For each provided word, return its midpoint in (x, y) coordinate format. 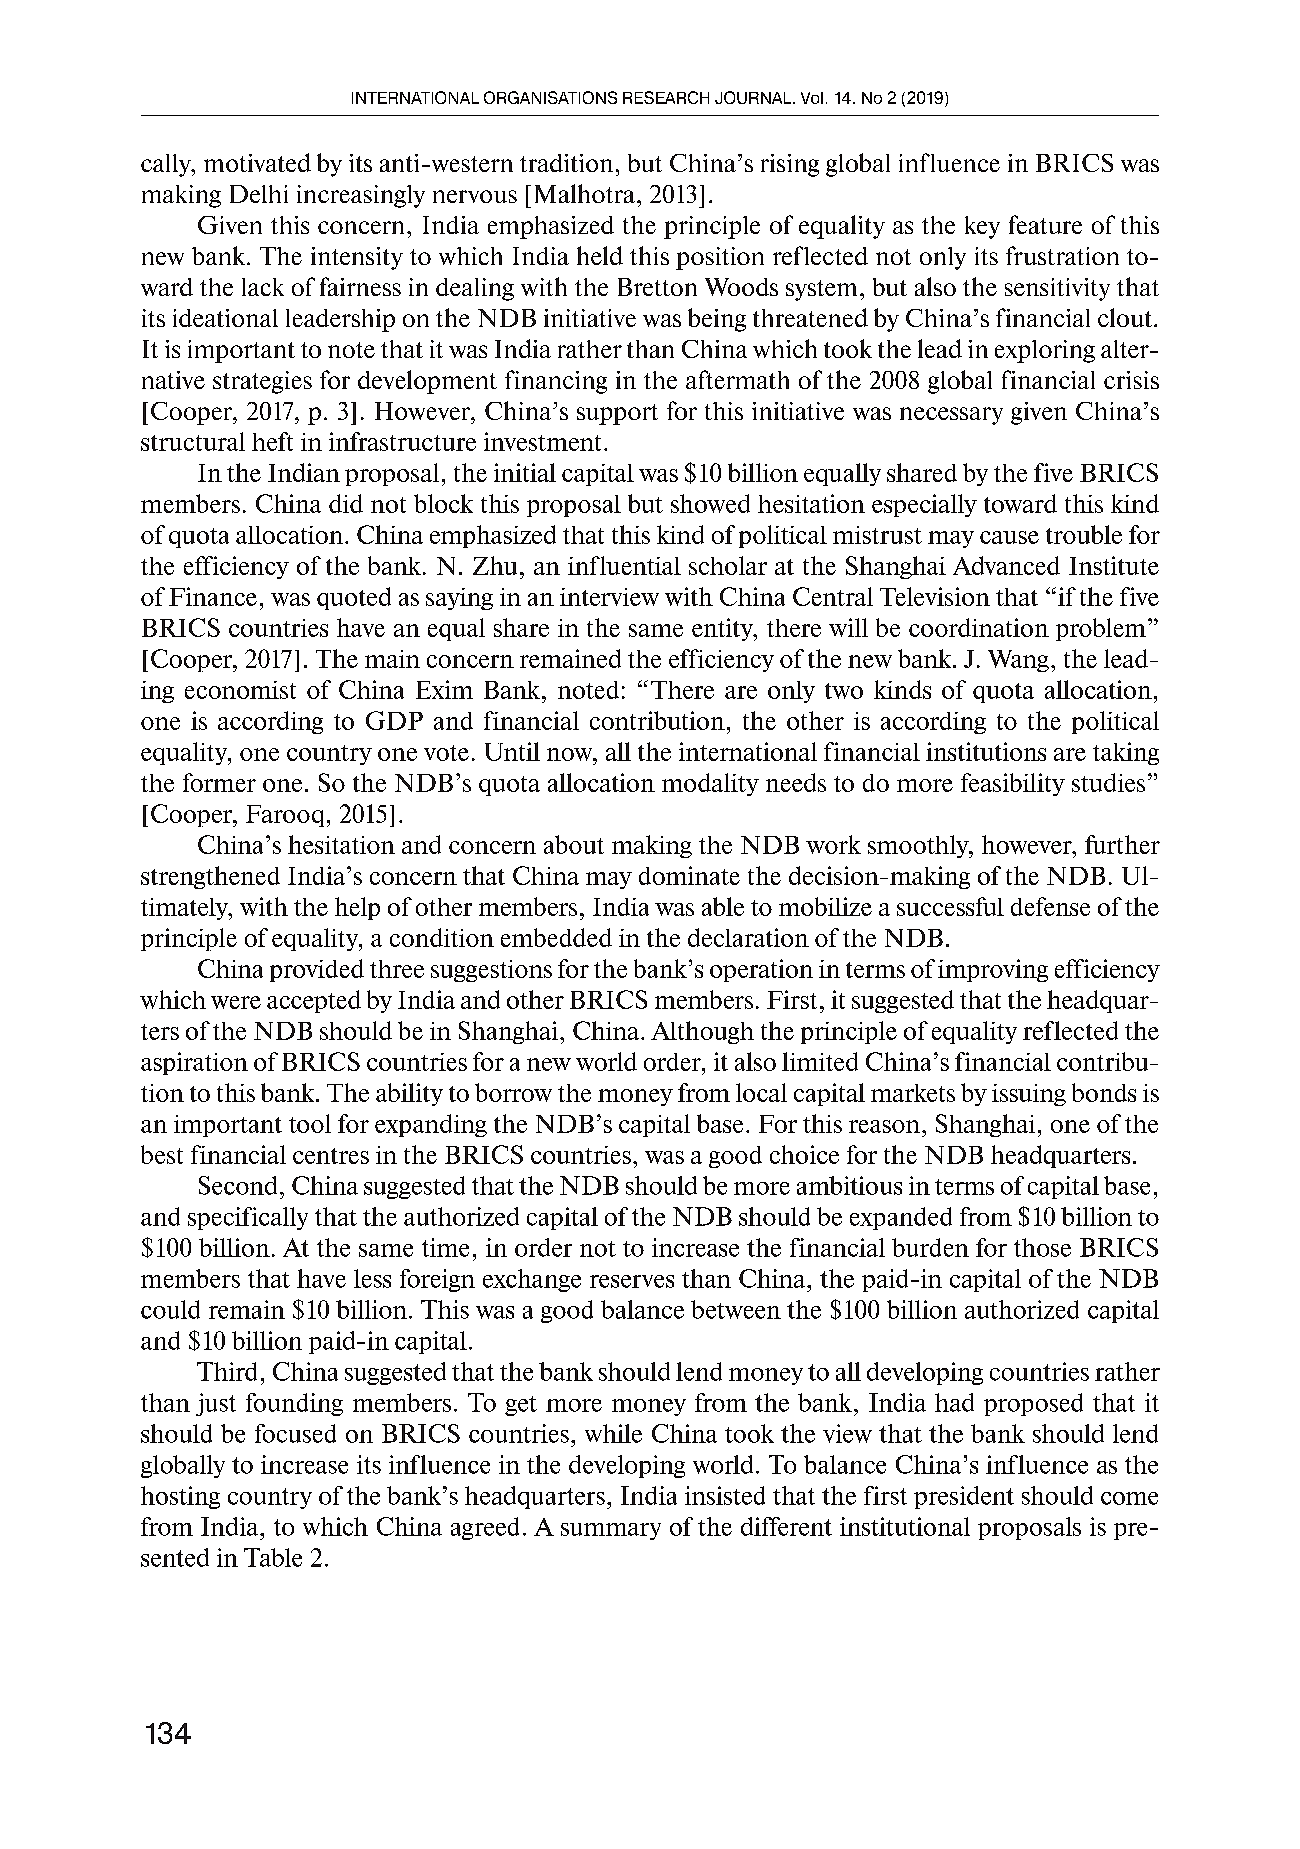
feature (1045, 224)
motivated (257, 162)
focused (295, 1433)
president (964, 1497)
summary (611, 1531)
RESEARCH (666, 97)
